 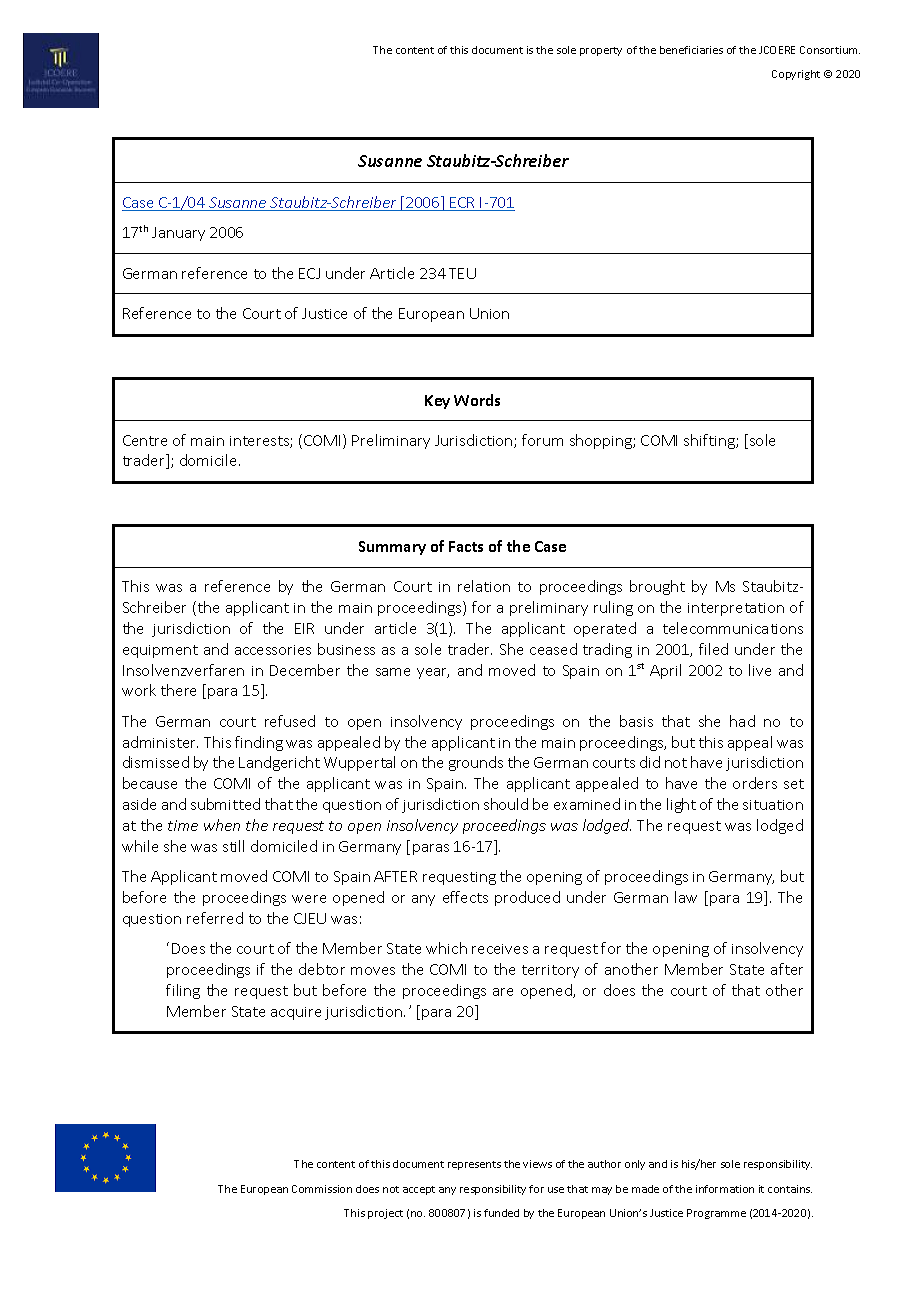 What do you see at coordinates (178, 234) in the screenshot?
I see `January` at bounding box center [178, 234].
